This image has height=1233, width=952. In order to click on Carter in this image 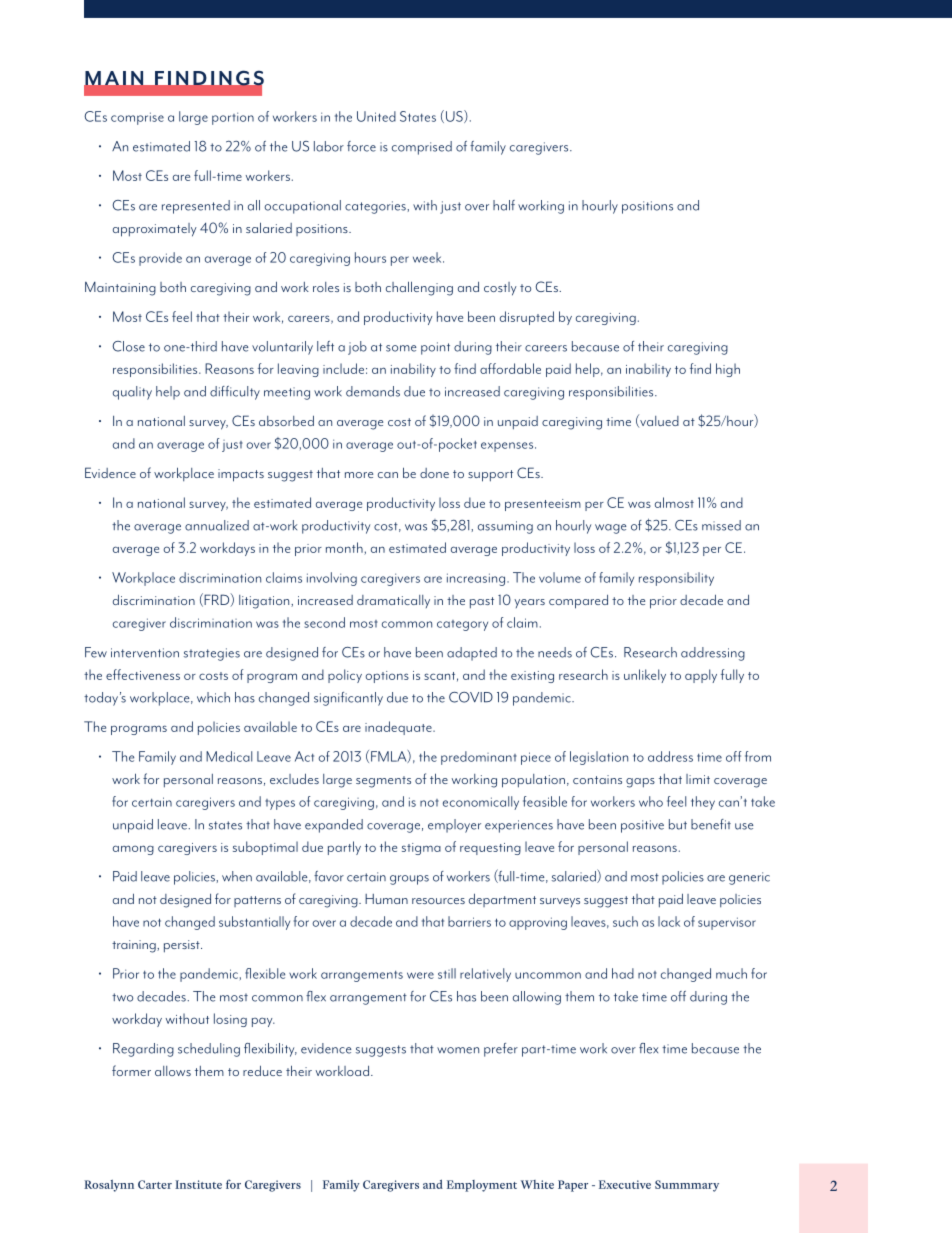, I will do `click(155, 1184)`.
